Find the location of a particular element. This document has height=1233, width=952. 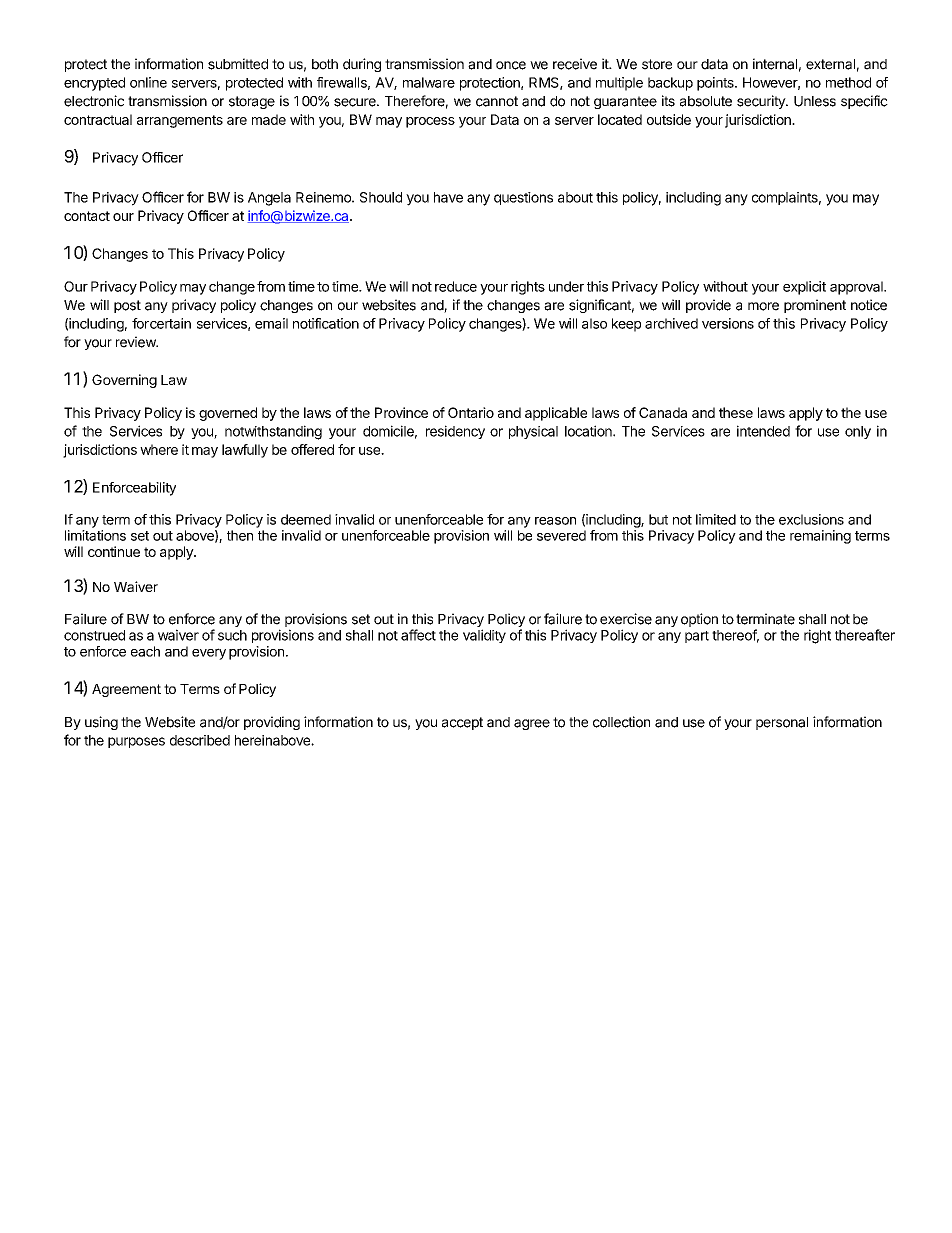

online is located at coordinates (148, 82).
